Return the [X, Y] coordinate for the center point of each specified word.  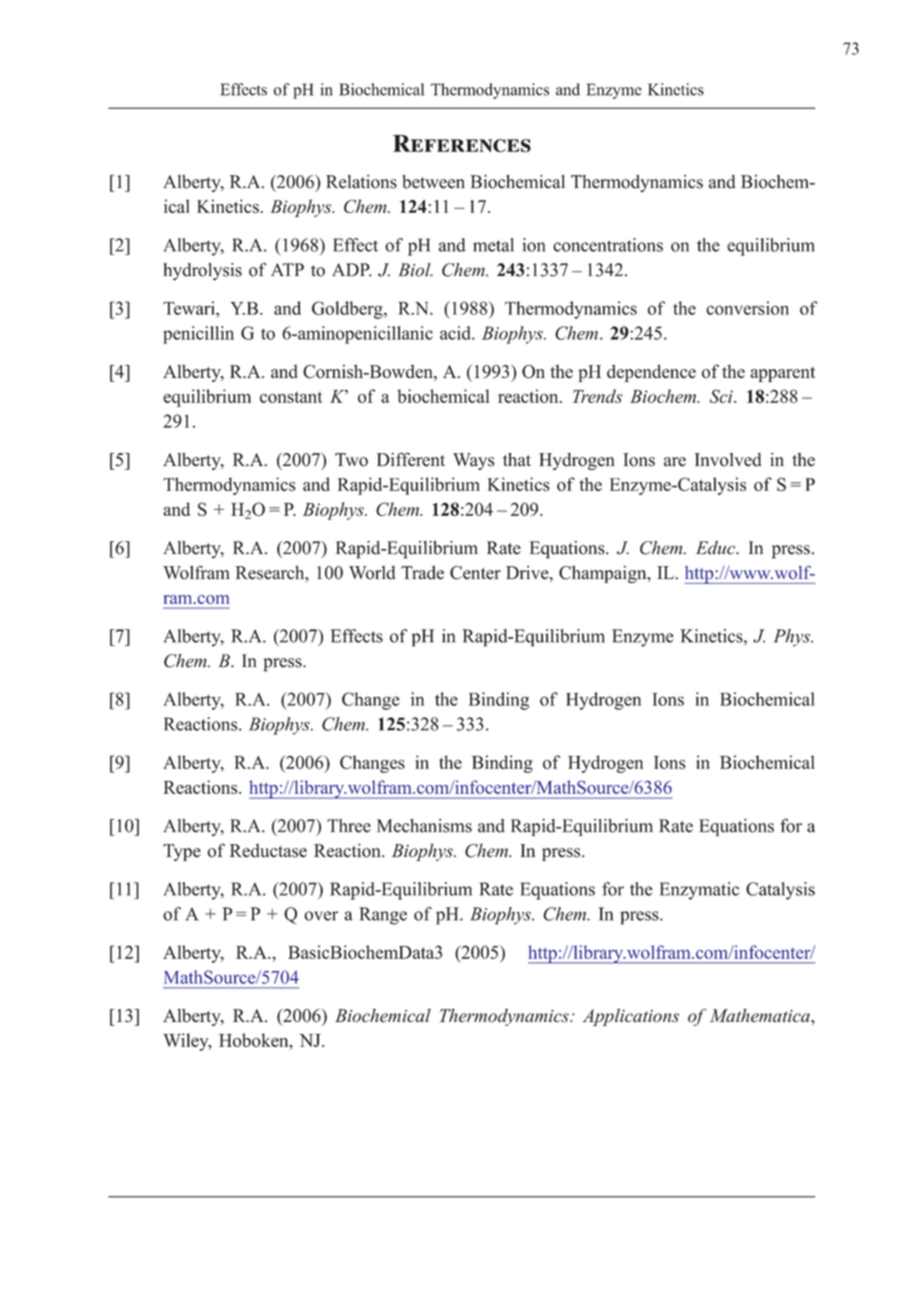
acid [456, 333]
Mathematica [761, 1015]
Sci [722, 396]
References [462, 143]
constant [291, 397]
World [372, 573]
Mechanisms [424, 826]
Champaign [604, 574]
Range [383, 916]
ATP [287, 269]
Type [182, 852]
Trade [422, 573]
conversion [747, 308]
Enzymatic [700, 891]
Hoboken [255, 1040]
